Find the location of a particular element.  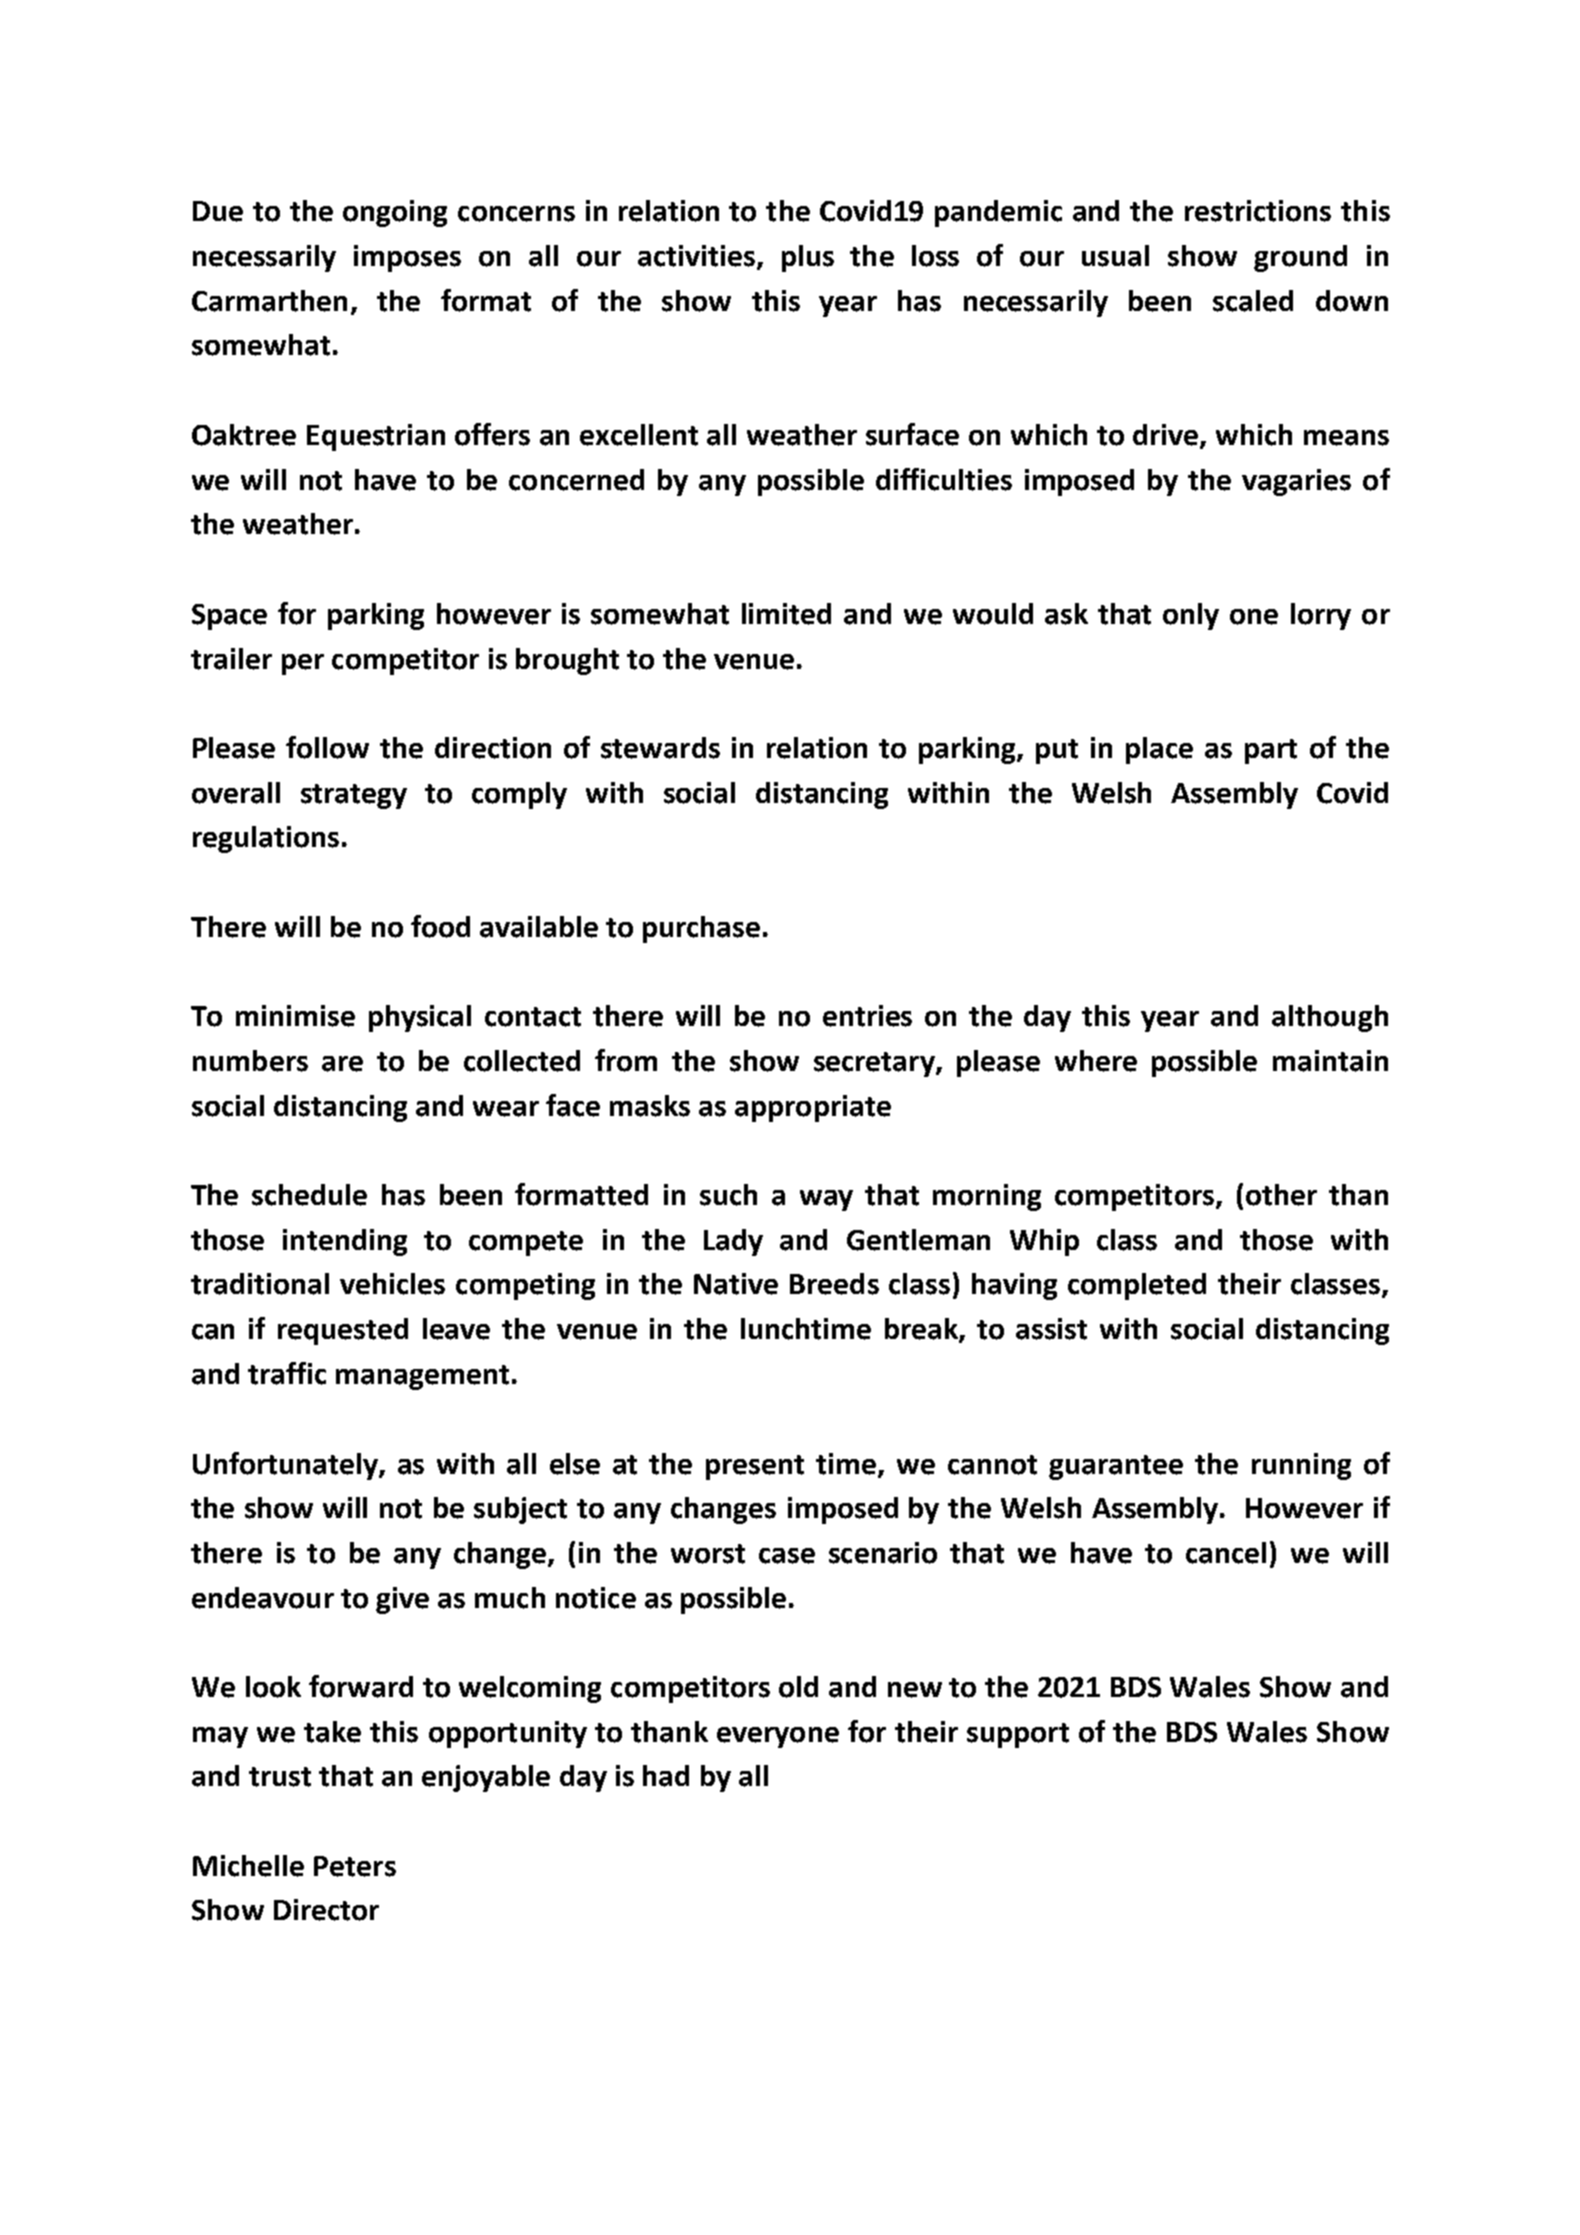

maintain is located at coordinates (1330, 1061).
